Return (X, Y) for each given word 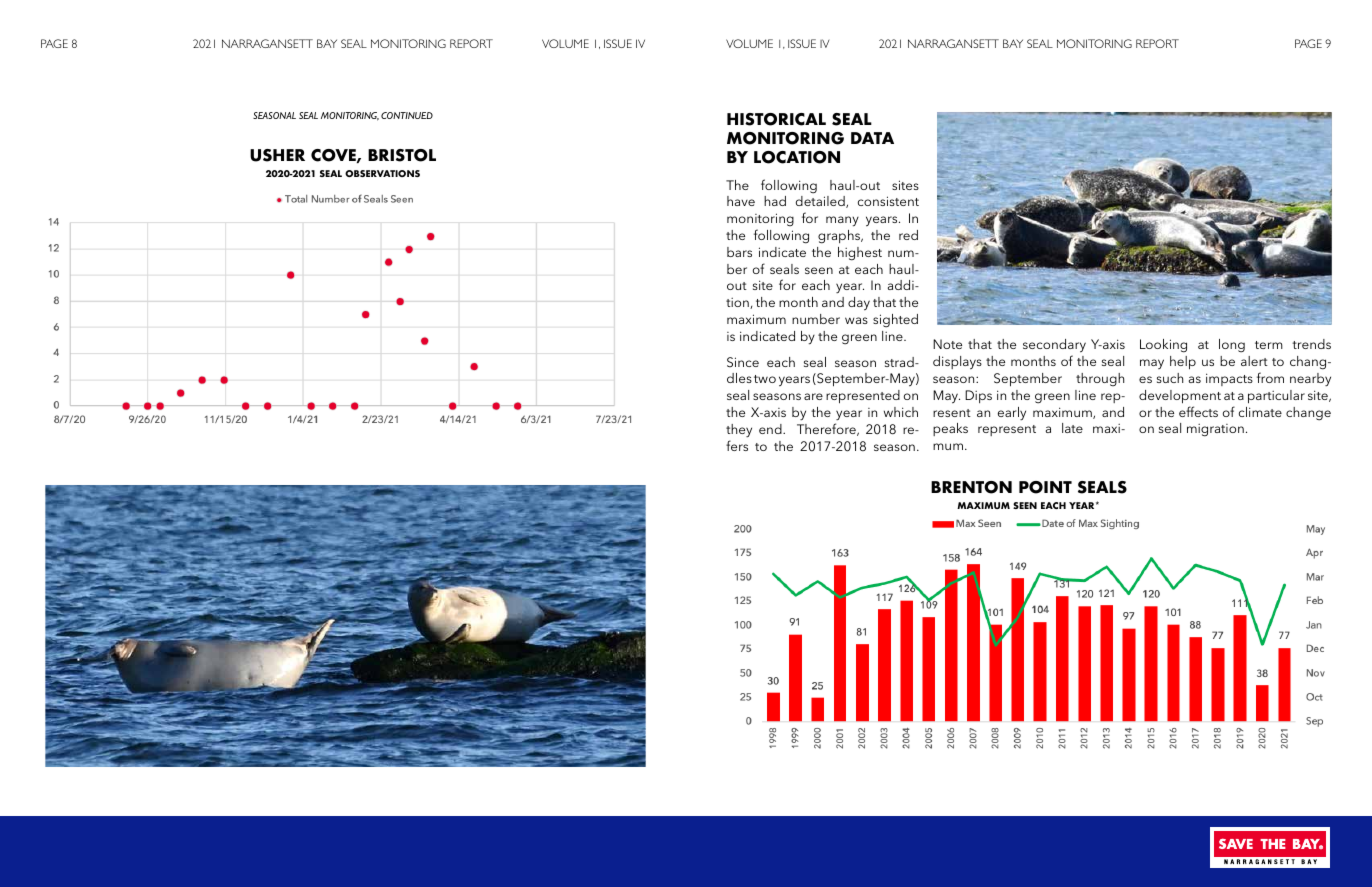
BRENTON (971, 487)
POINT (1045, 487)
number (816, 319)
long (1232, 346)
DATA (872, 138)
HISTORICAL (776, 119)
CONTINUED (407, 115)
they (739, 430)
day (859, 304)
